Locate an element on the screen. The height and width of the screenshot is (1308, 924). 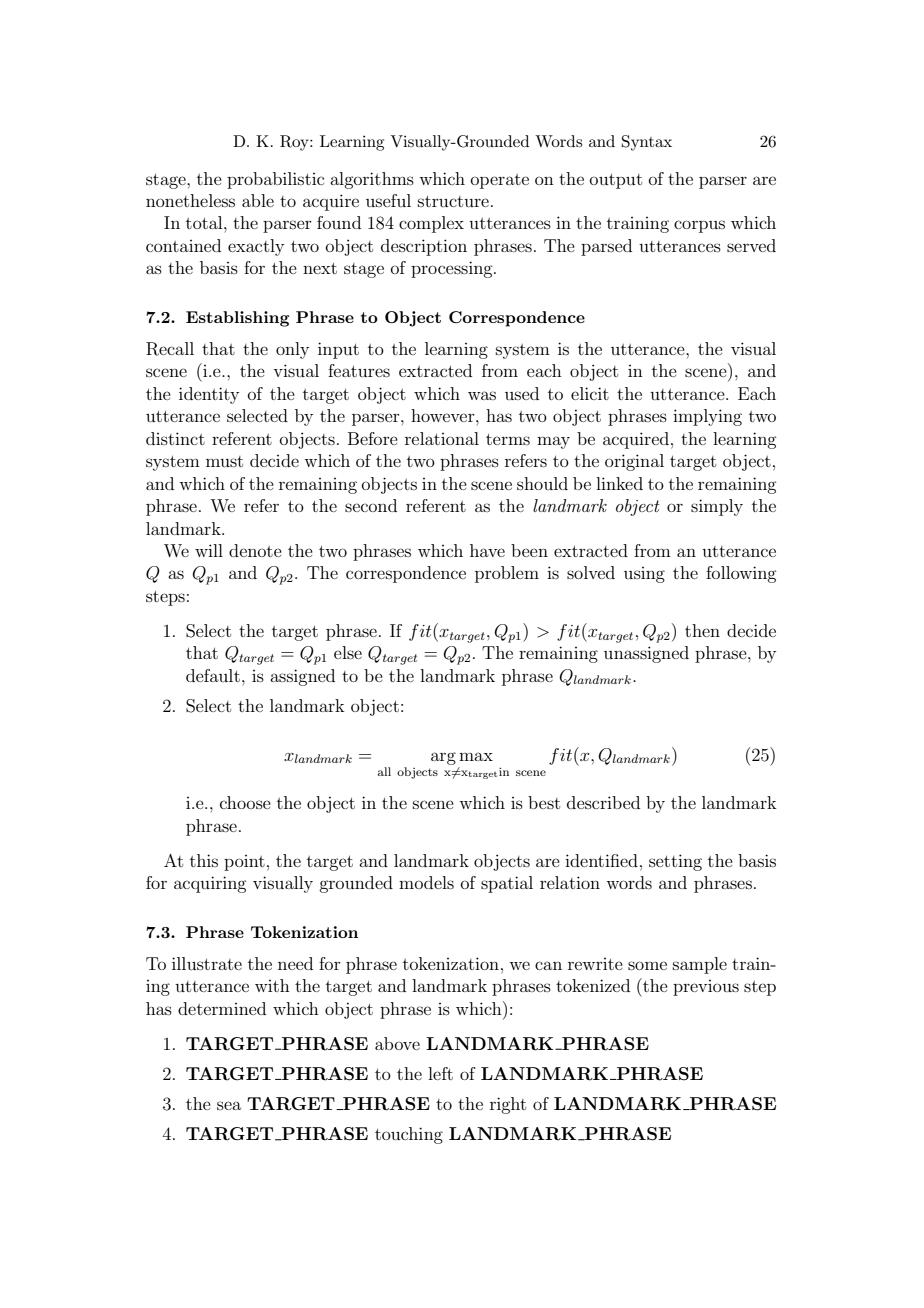
default is located at coordinates (213, 675).
